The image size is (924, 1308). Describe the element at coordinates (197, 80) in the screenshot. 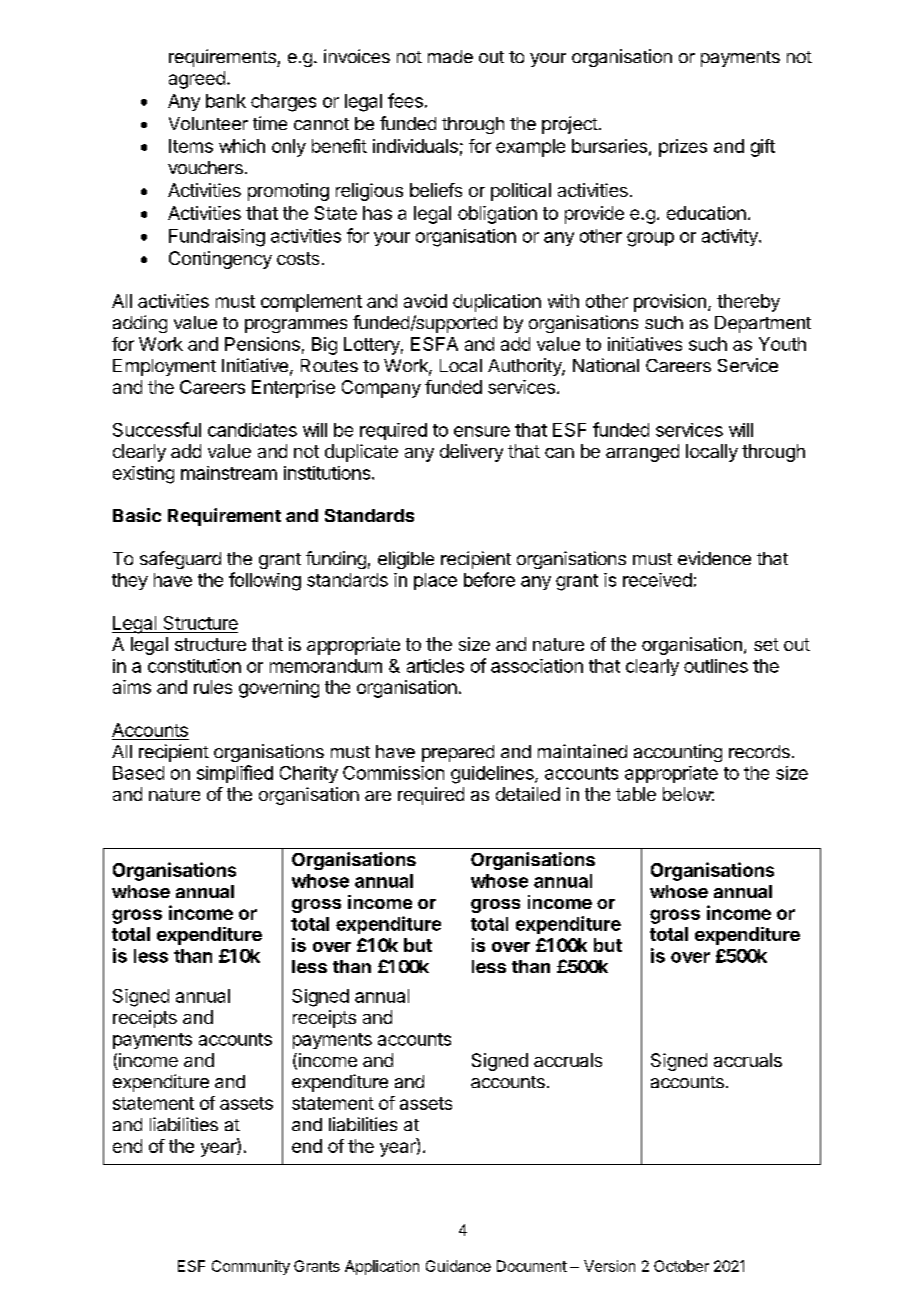

I see `agreed` at that location.
